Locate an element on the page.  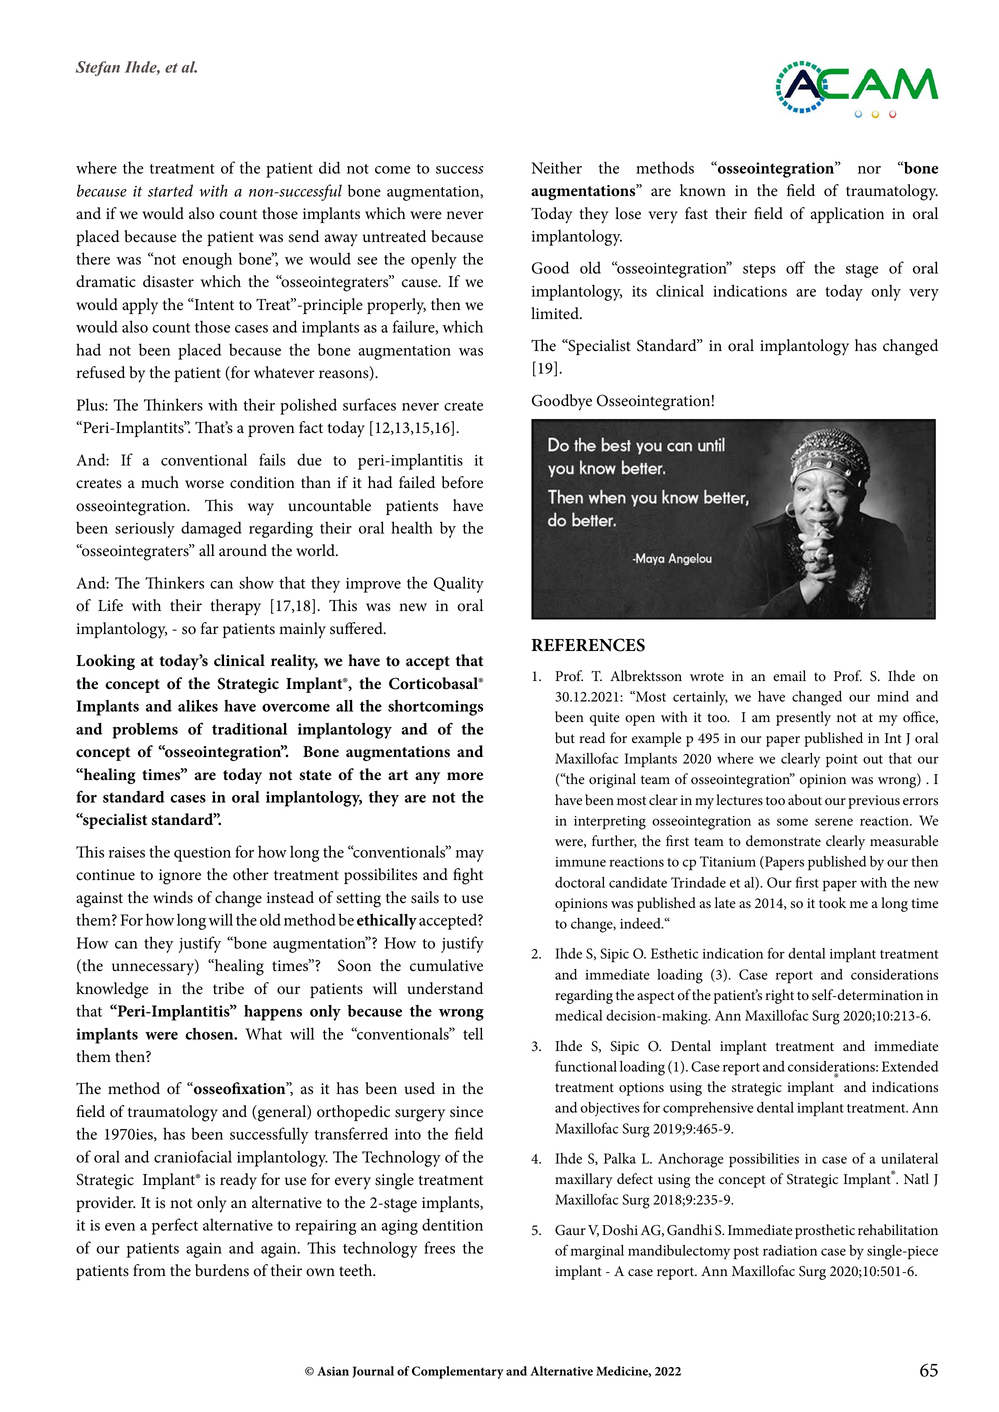
serene is located at coordinates (834, 822).
